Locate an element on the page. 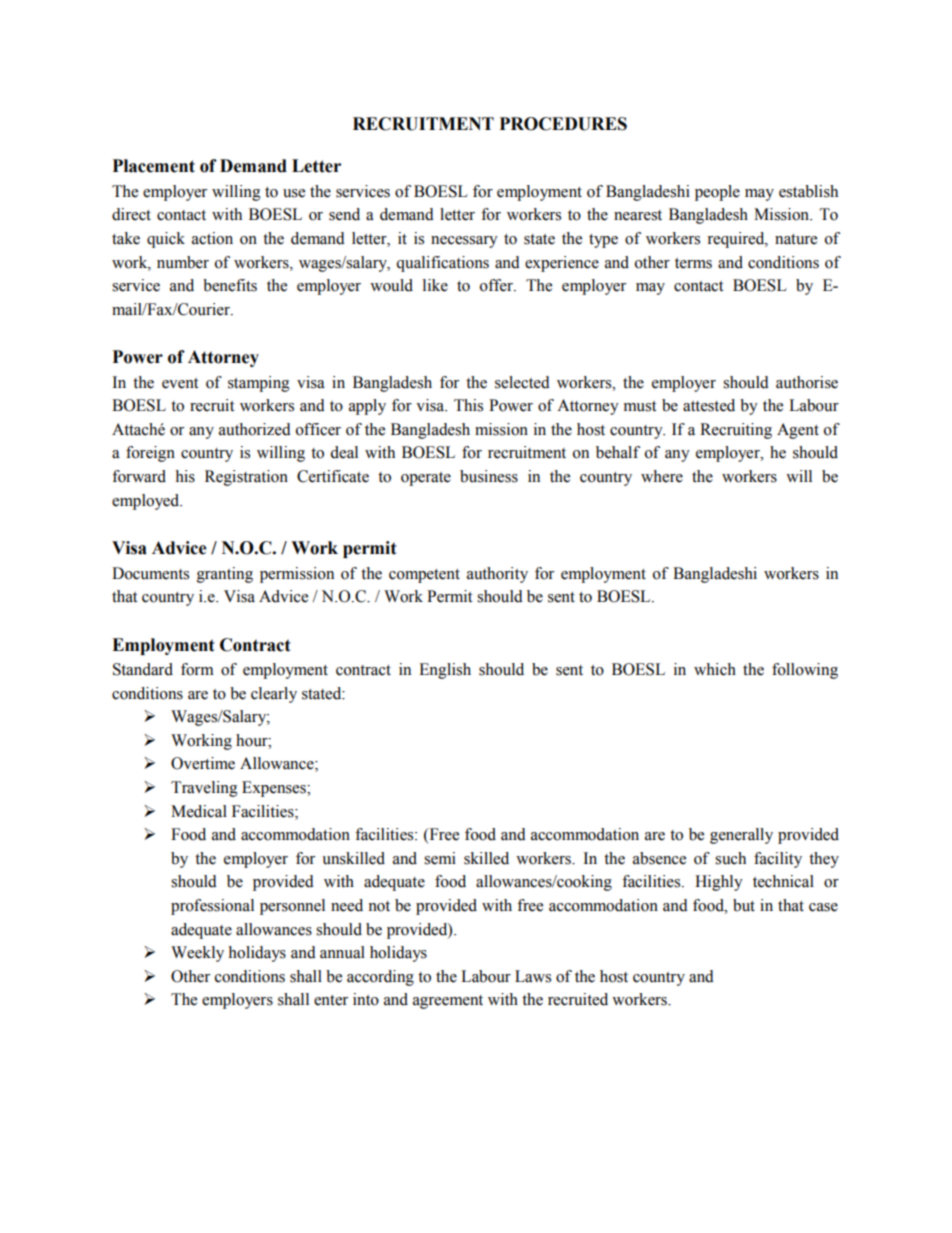  Weekly is located at coordinates (197, 954).
